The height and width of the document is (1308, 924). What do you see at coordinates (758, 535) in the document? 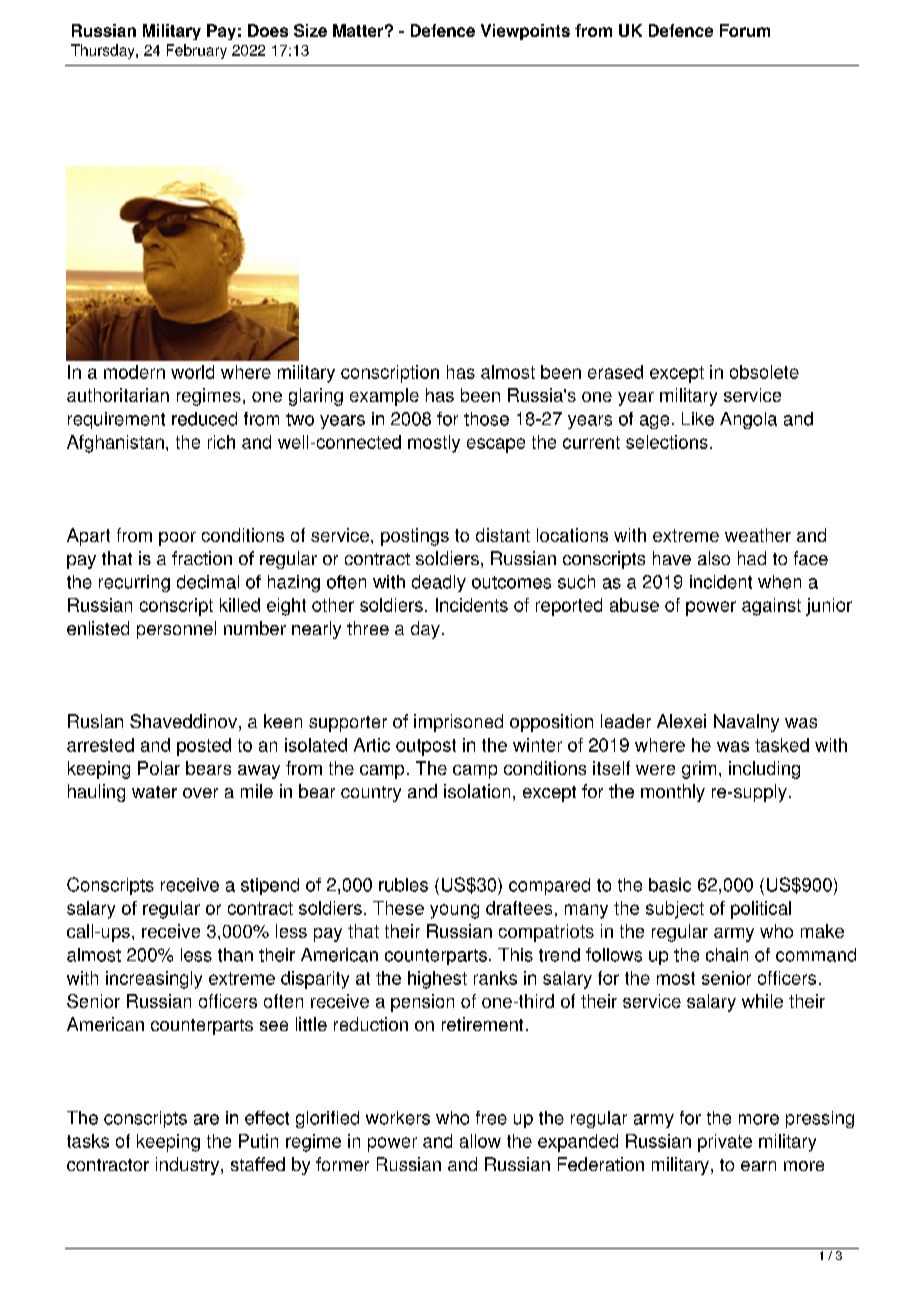
I see `weather` at bounding box center [758, 535].
